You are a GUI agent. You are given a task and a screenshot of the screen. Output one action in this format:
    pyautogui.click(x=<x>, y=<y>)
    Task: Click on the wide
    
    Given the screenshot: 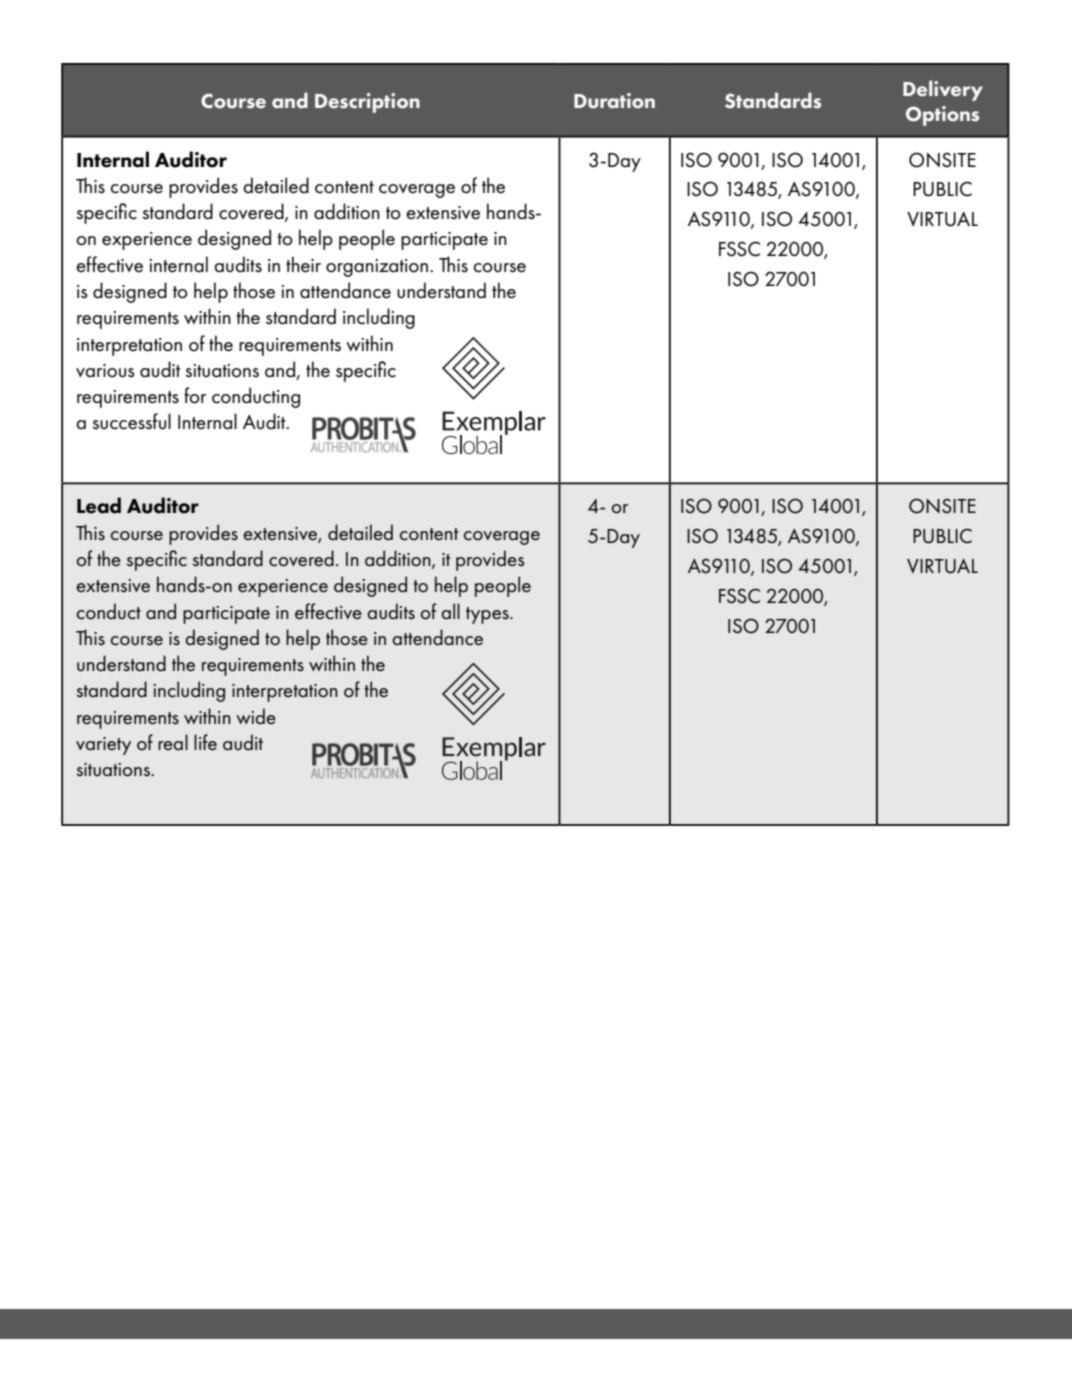 What is the action you would take?
    pyautogui.click(x=256, y=716)
